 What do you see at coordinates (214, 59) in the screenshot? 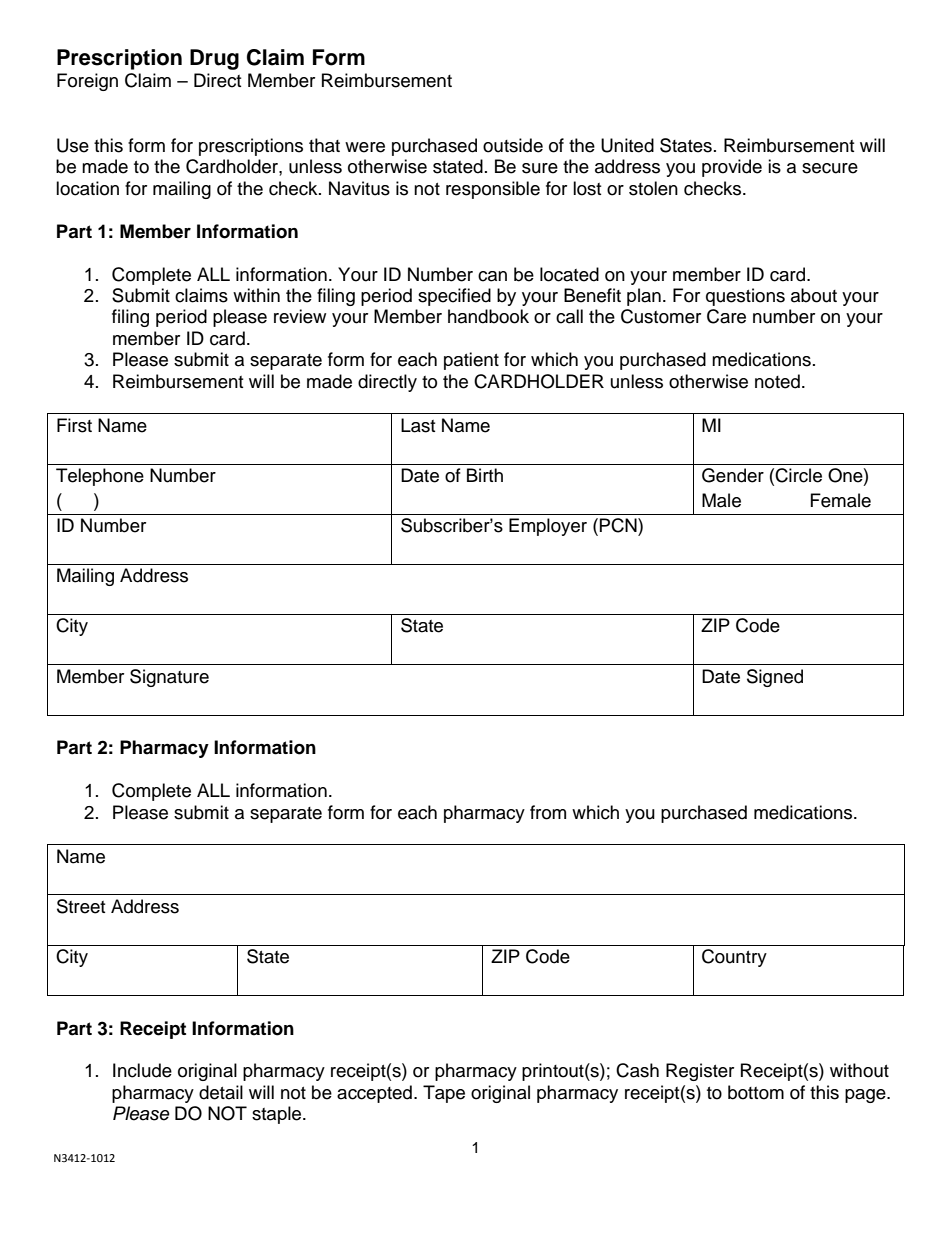
I see `Drug` at bounding box center [214, 59].
